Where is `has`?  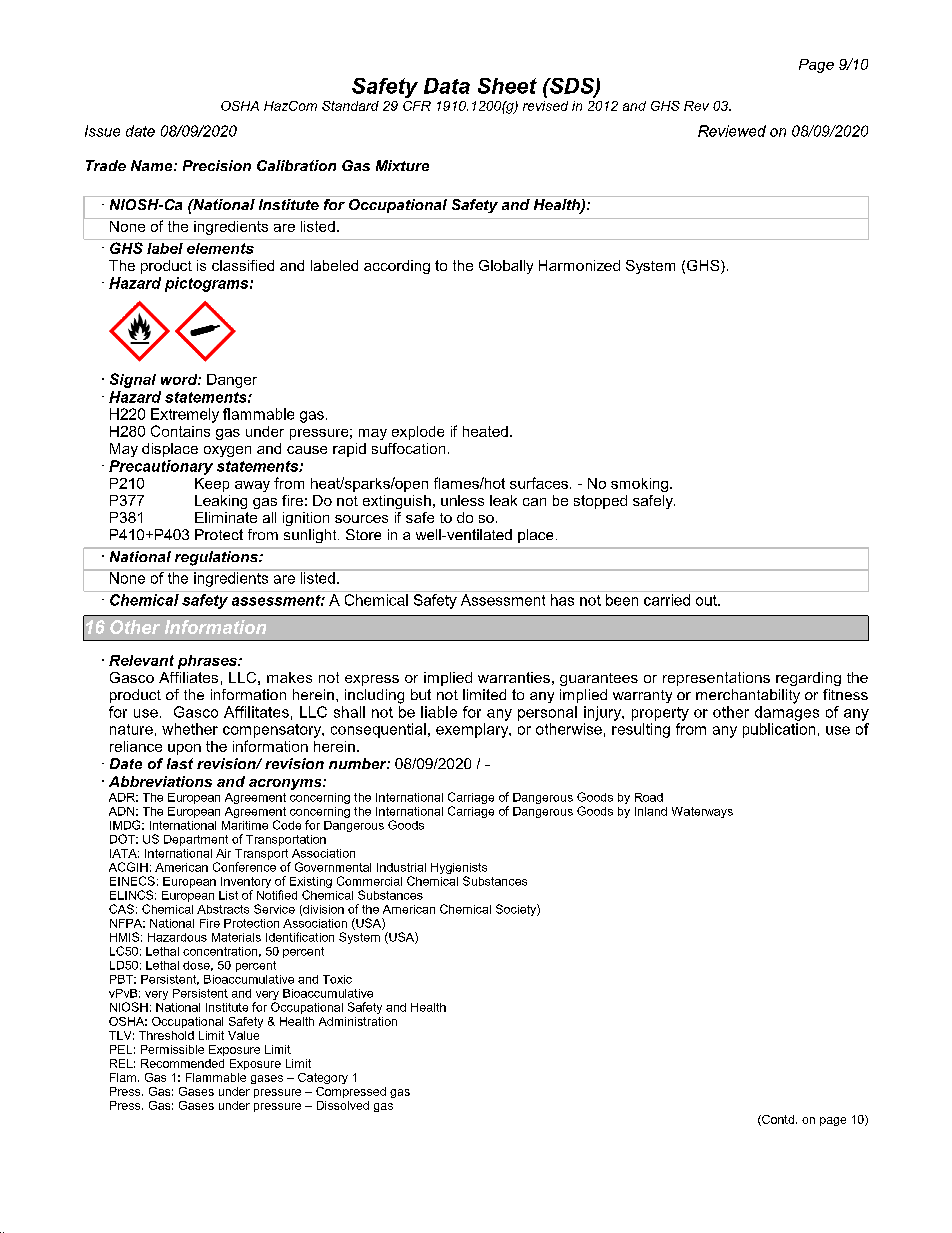
has is located at coordinates (562, 600).
